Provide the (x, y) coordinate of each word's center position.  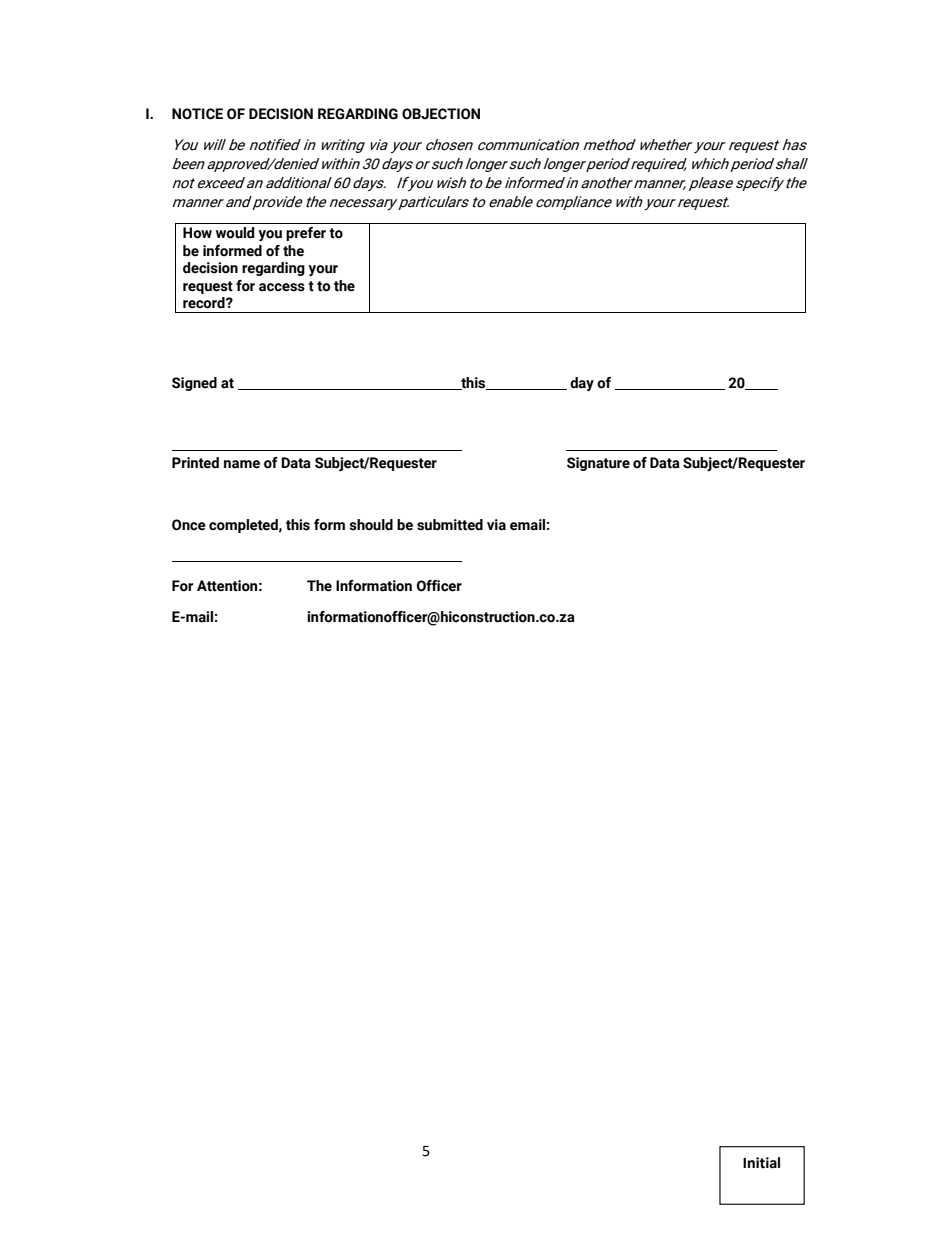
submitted (450, 525)
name (242, 464)
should (371, 525)
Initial (761, 1163)
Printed (195, 463)
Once (189, 525)
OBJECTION (441, 114)
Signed (194, 384)
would (235, 233)
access (282, 287)
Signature (598, 464)
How (197, 233)
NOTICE (197, 114)
